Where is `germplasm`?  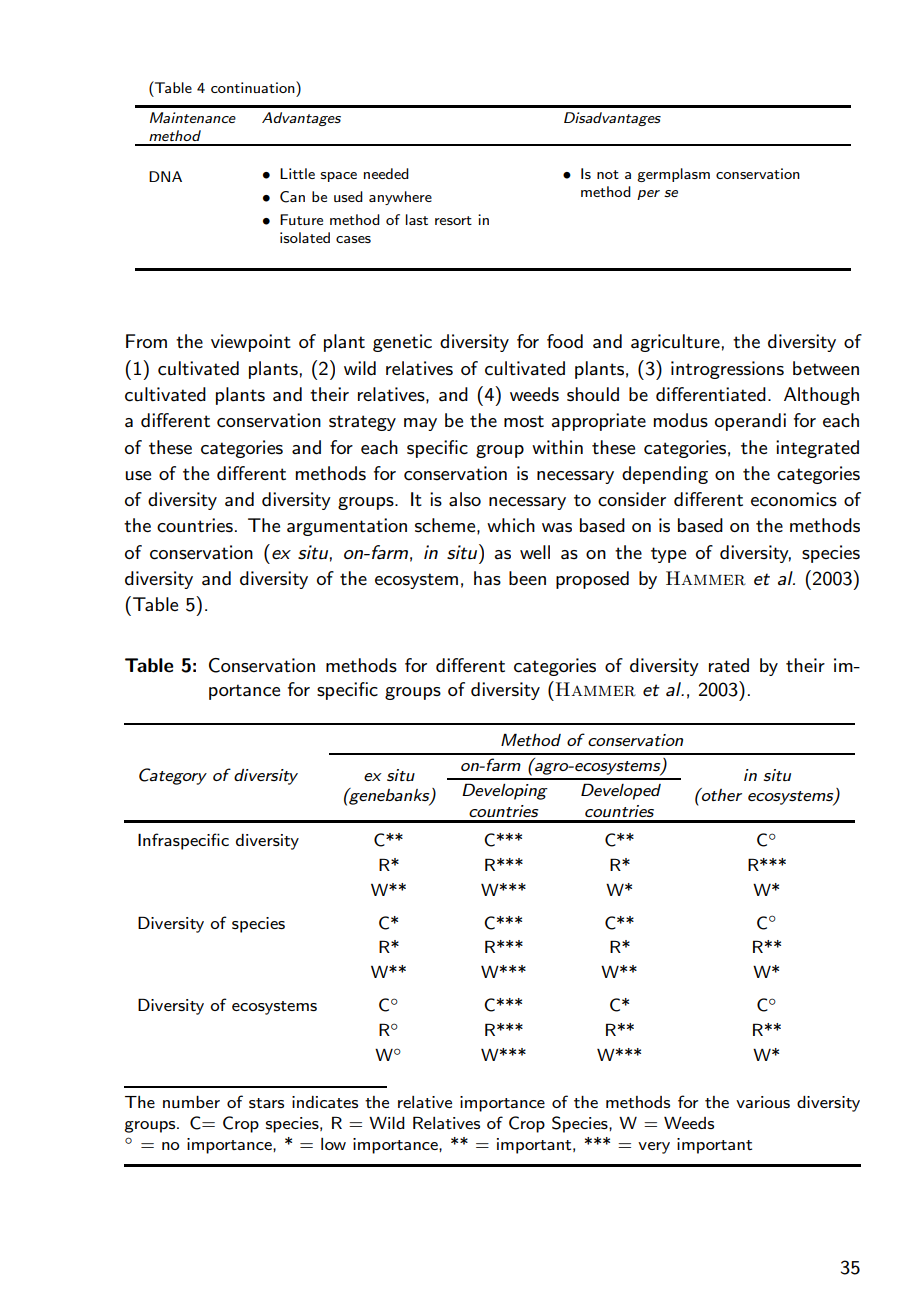
germplasm is located at coordinates (673, 175).
